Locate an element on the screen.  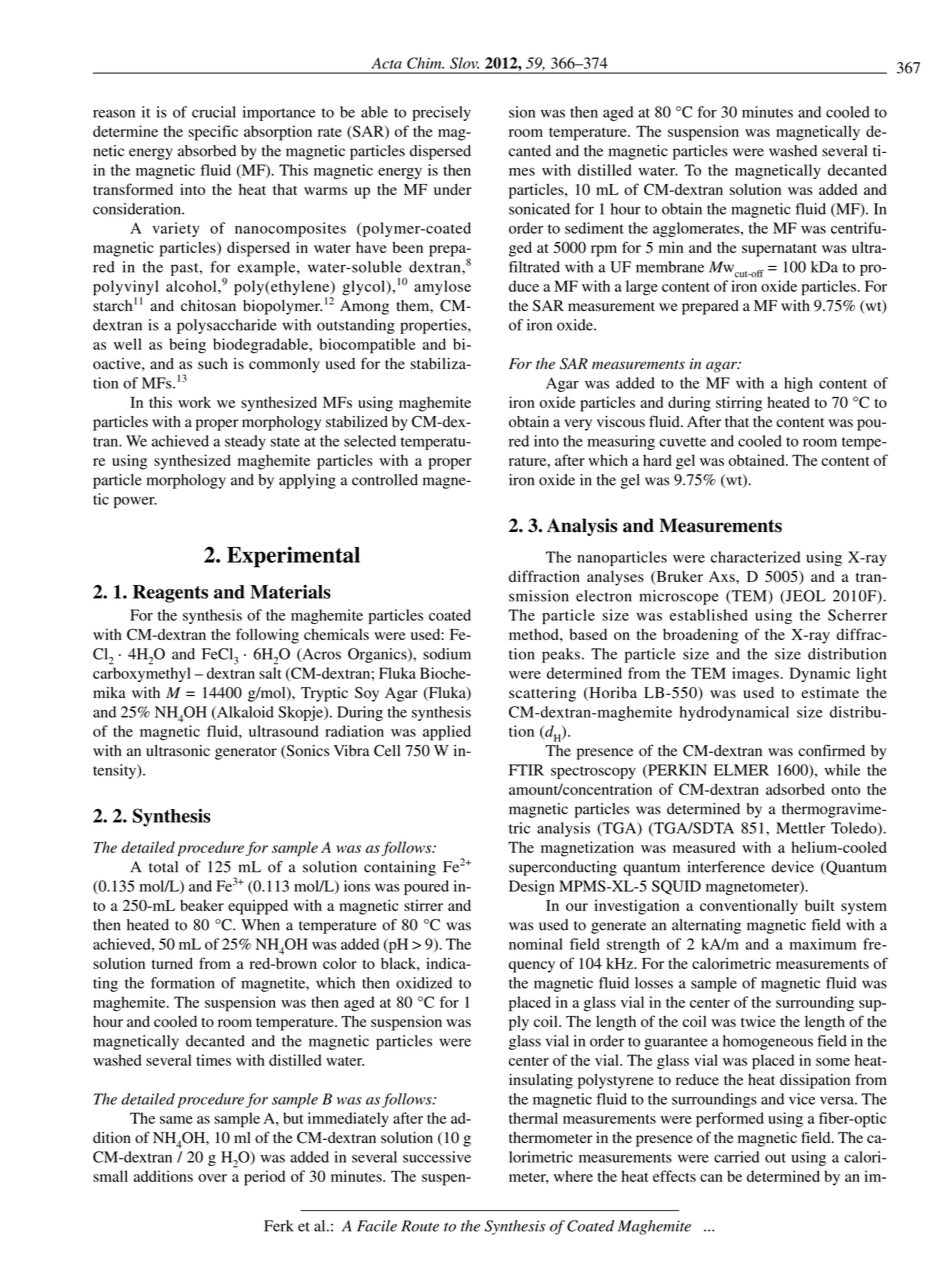
Coated is located at coordinates (590, 1226).
